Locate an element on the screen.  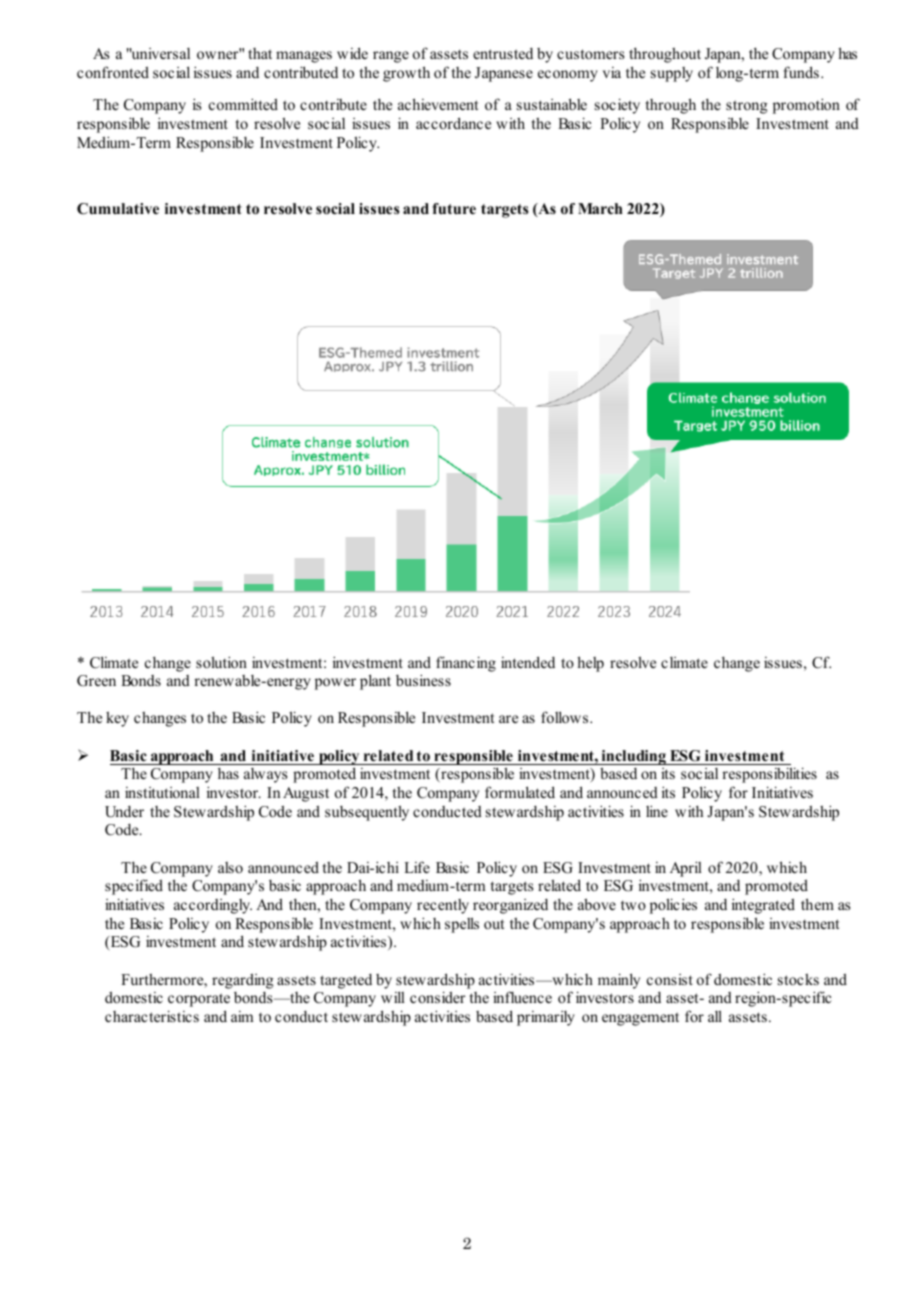
Cumulative is located at coordinates (118, 209).
